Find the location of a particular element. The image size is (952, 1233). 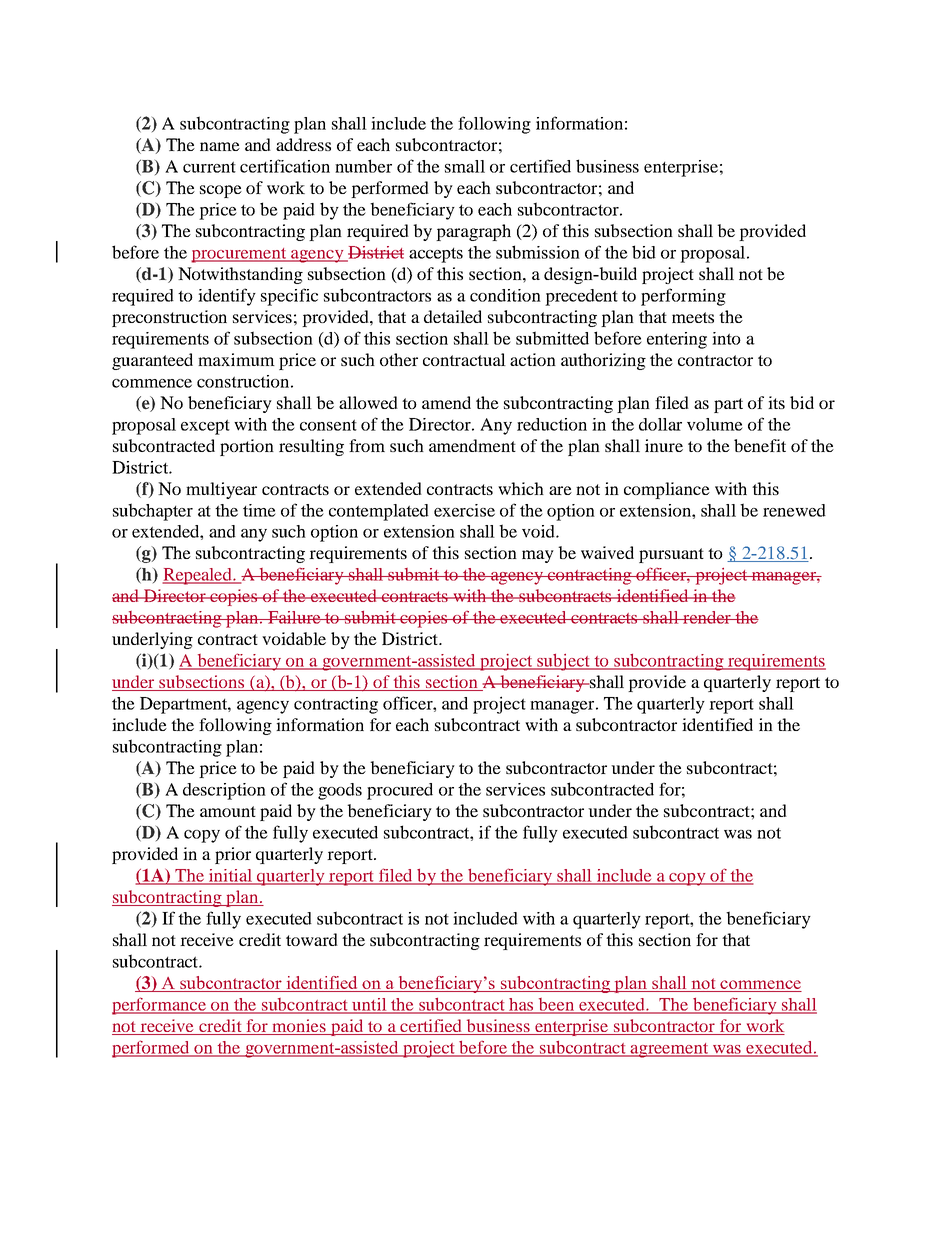

portion is located at coordinates (247, 447).
